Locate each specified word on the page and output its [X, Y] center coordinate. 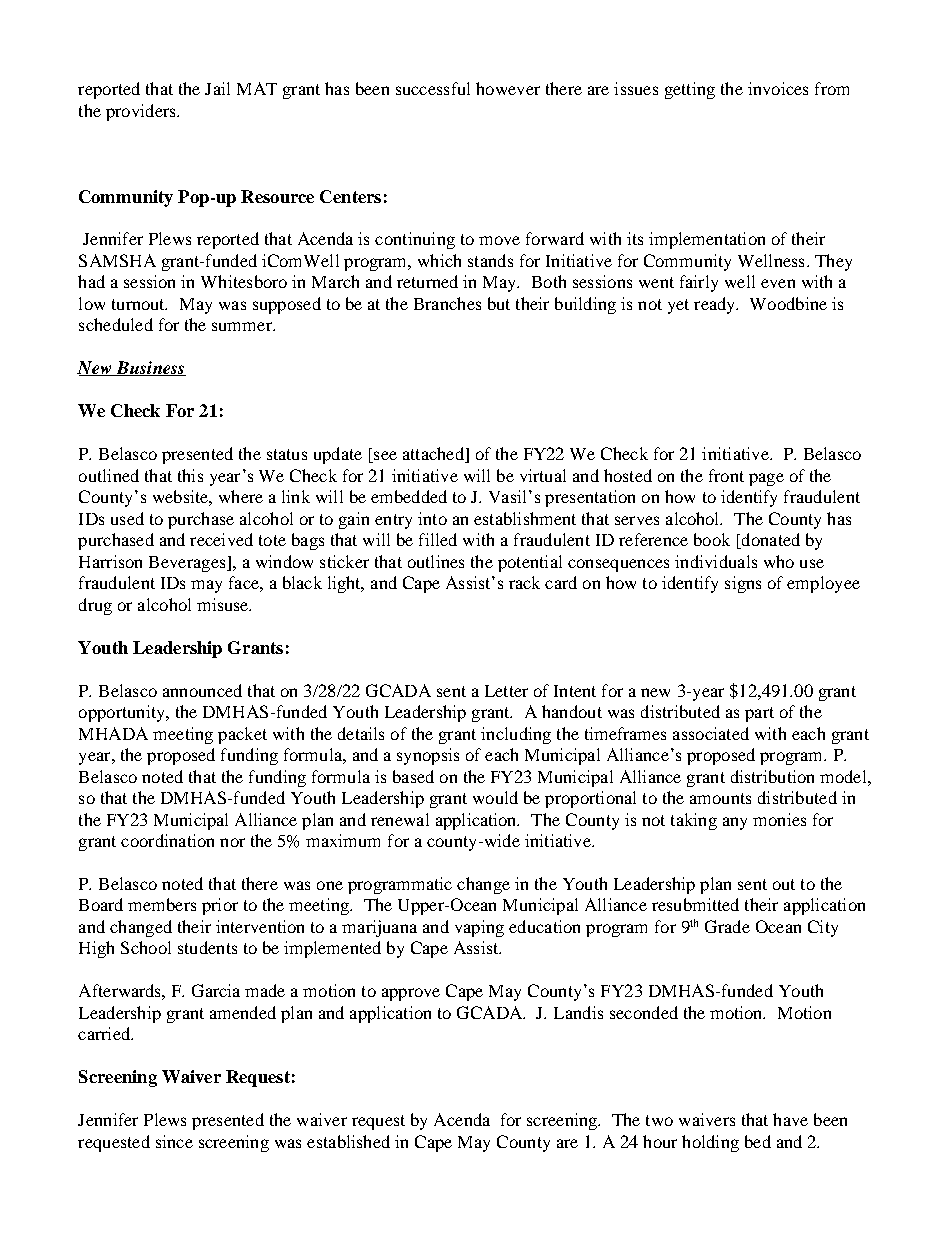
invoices [778, 88]
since [174, 1141]
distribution [772, 776]
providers [142, 112]
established [348, 1141]
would [495, 797]
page [766, 479]
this [190, 475]
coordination [167, 840]
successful [433, 88]
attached [434, 455]
